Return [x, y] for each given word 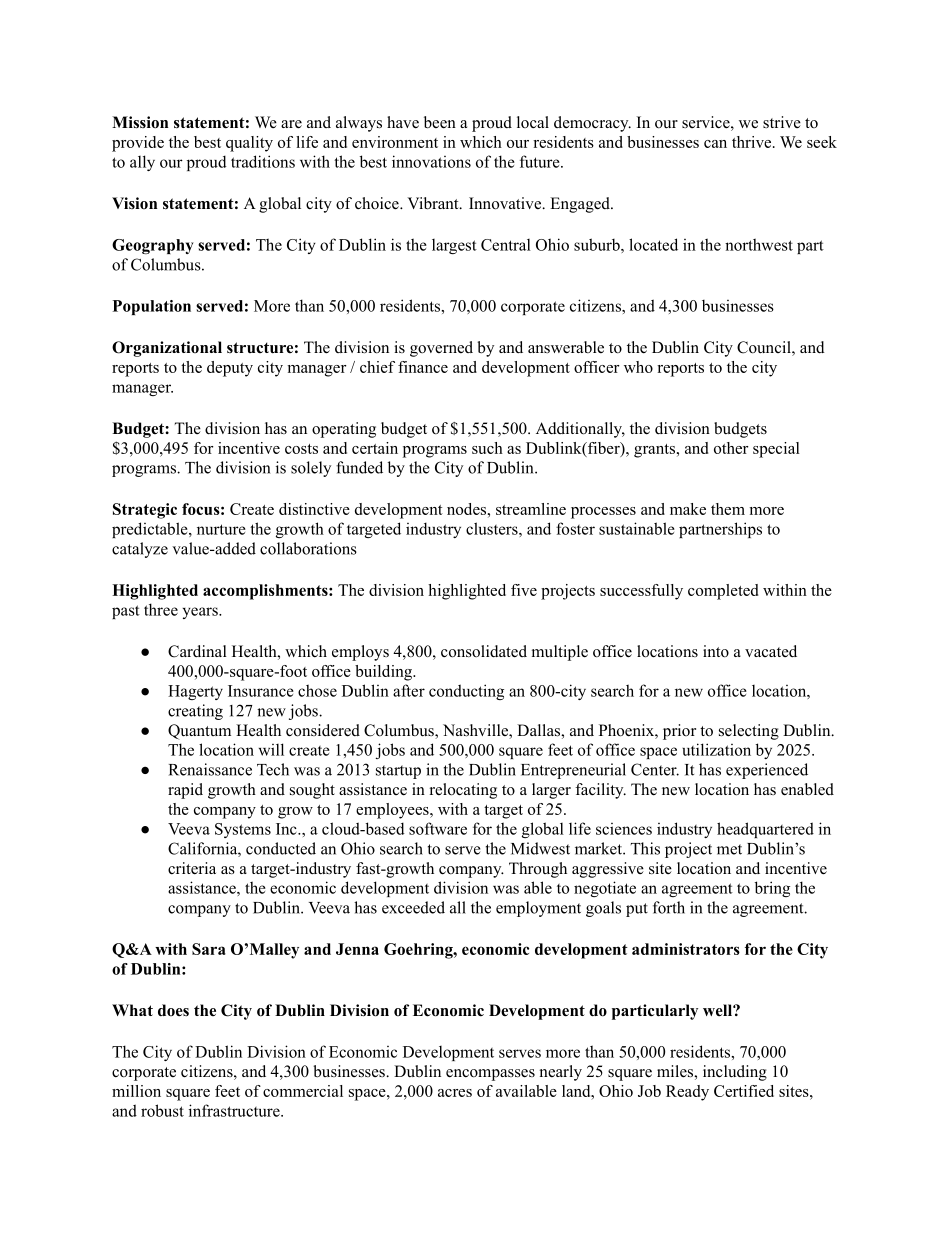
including [735, 1073]
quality [249, 144]
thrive [753, 142]
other [731, 448]
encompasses [490, 1075]
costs [301, 449]
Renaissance [210, 769]
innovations [431, 161]
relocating [463, 791]
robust [162, 1110]
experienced [767, 771]
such [487, 448]
